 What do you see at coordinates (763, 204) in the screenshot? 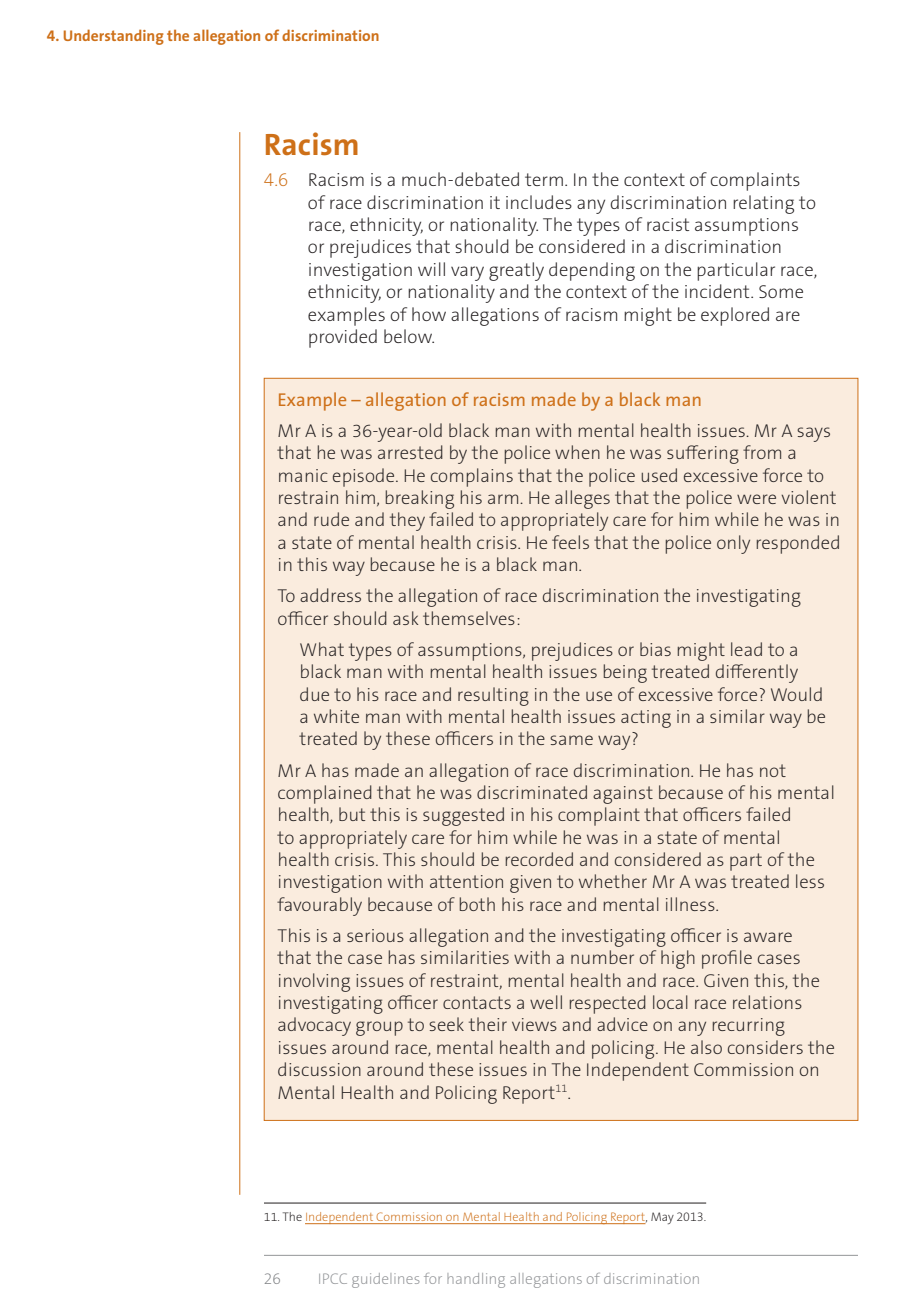
I see `relating` at bounding box center [763, 204].
